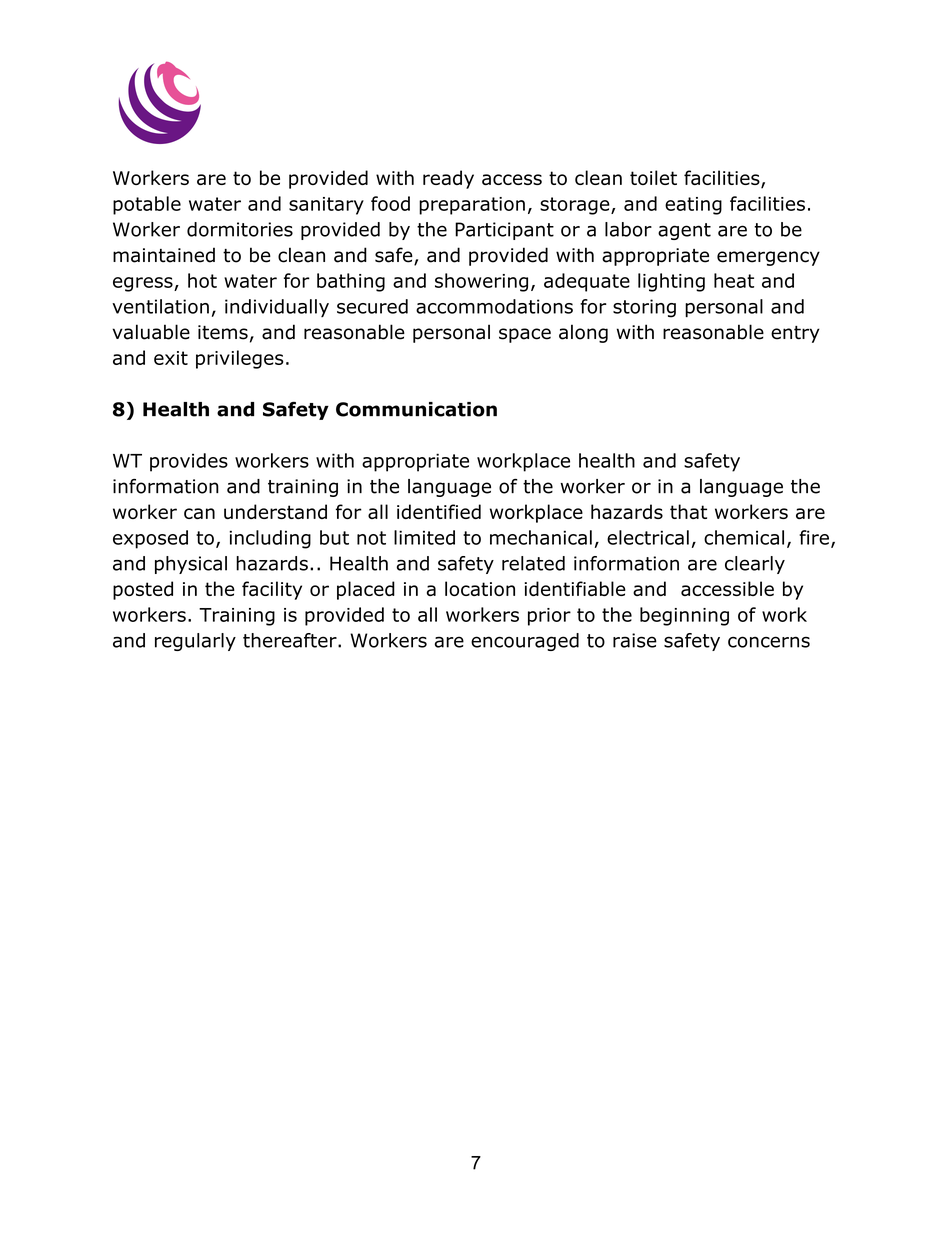 The width and height of the screenshot is (952, 1233). What do you see at coordinates (688, 511) in the screenshot?
I see `that` at bounding box center [688, 511].
